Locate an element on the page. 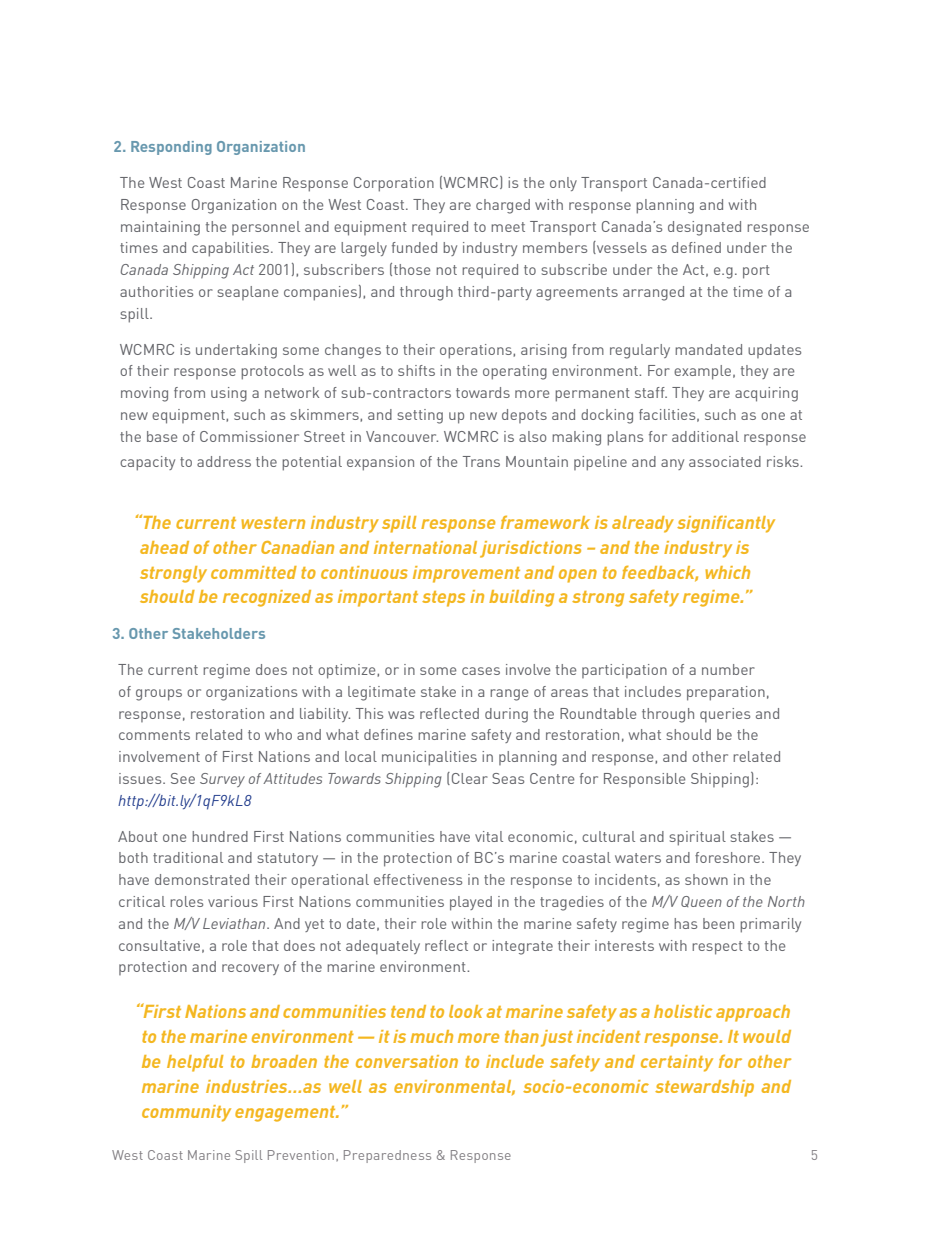 The image size is (952, 1233). charged is located at coordinates (503, 206).
